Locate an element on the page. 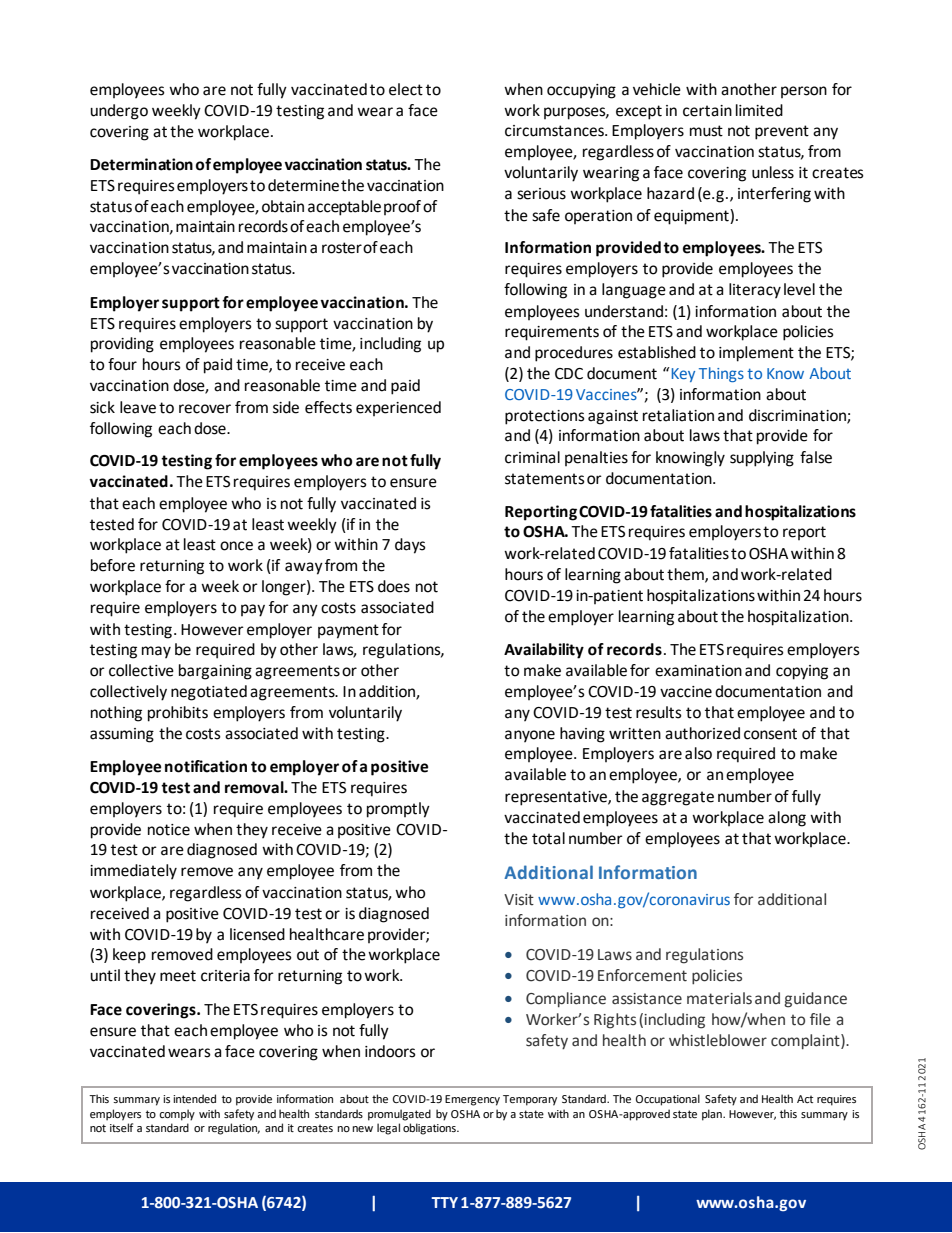 This image has height=1233, width=952. Availability is located at coordinates (544, 651).
